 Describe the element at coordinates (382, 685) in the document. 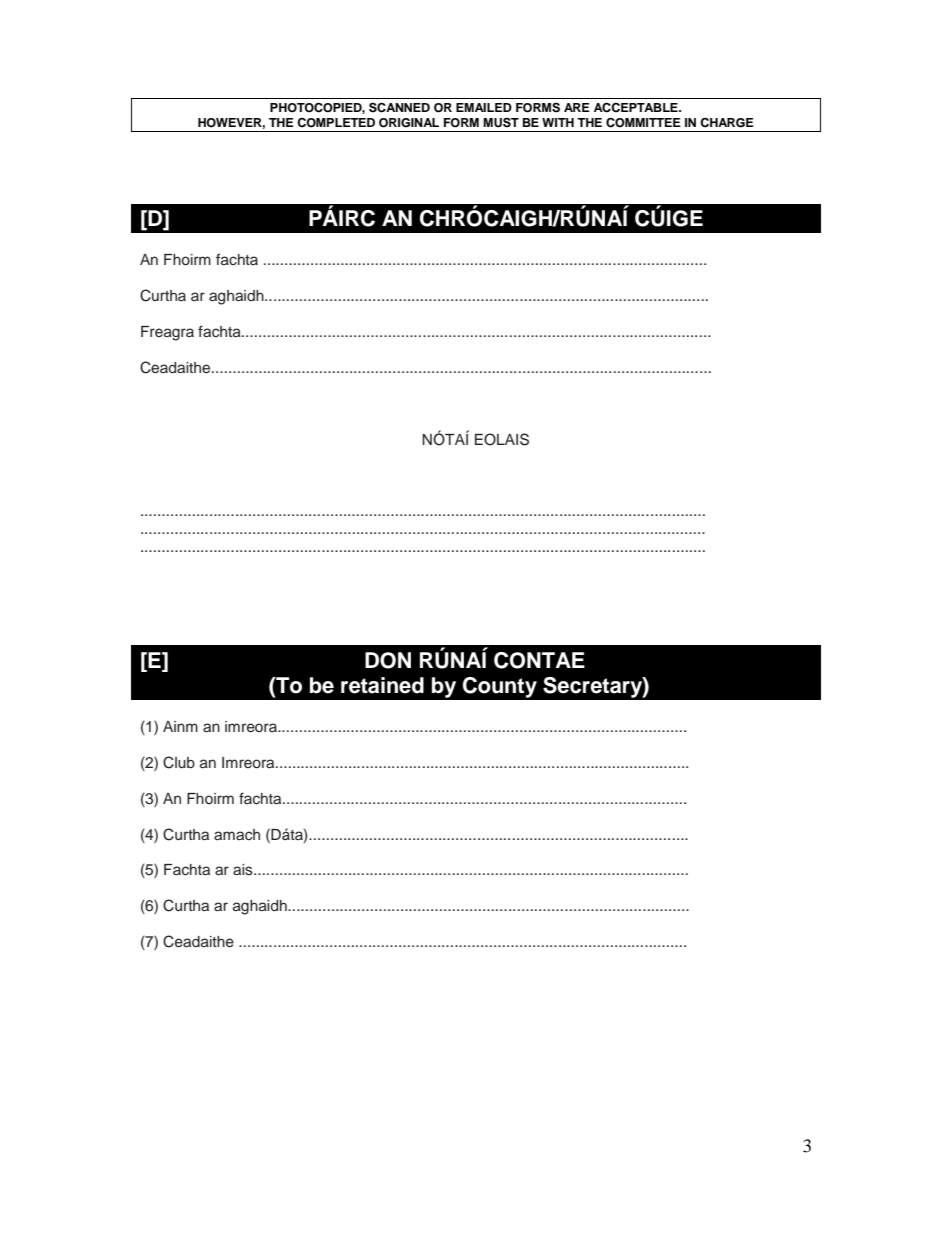

I see `retained` at that location.
